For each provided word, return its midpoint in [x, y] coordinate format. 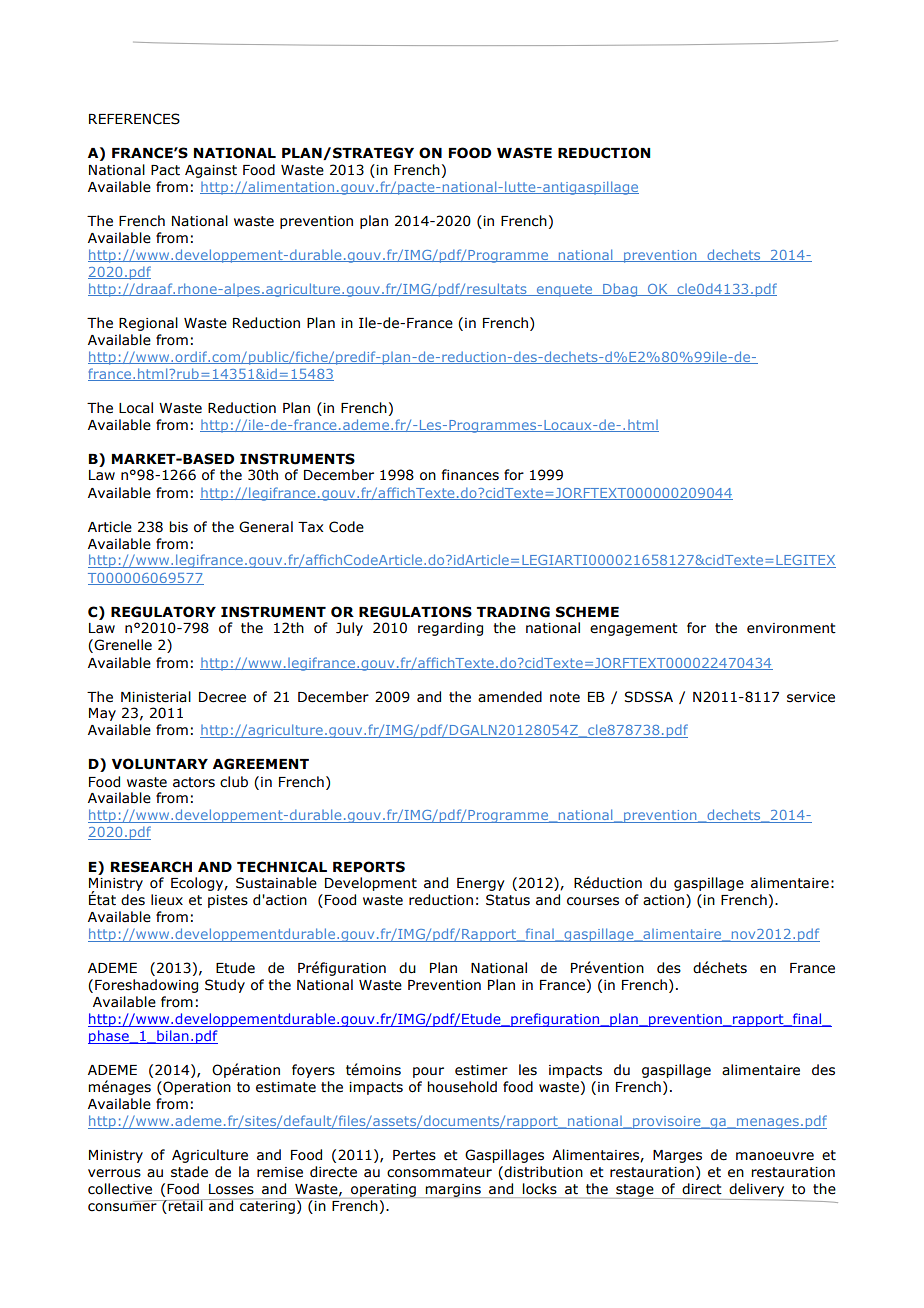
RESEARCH [151, 867]
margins [453, 1191]
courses [593, 901]
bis [178, 527]
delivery [756, 1190]
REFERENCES [134, 119]
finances [470, 475]
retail [186, 1205]
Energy [481, 884]
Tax [311, 527]
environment [791, 628]
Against [211, 171]
